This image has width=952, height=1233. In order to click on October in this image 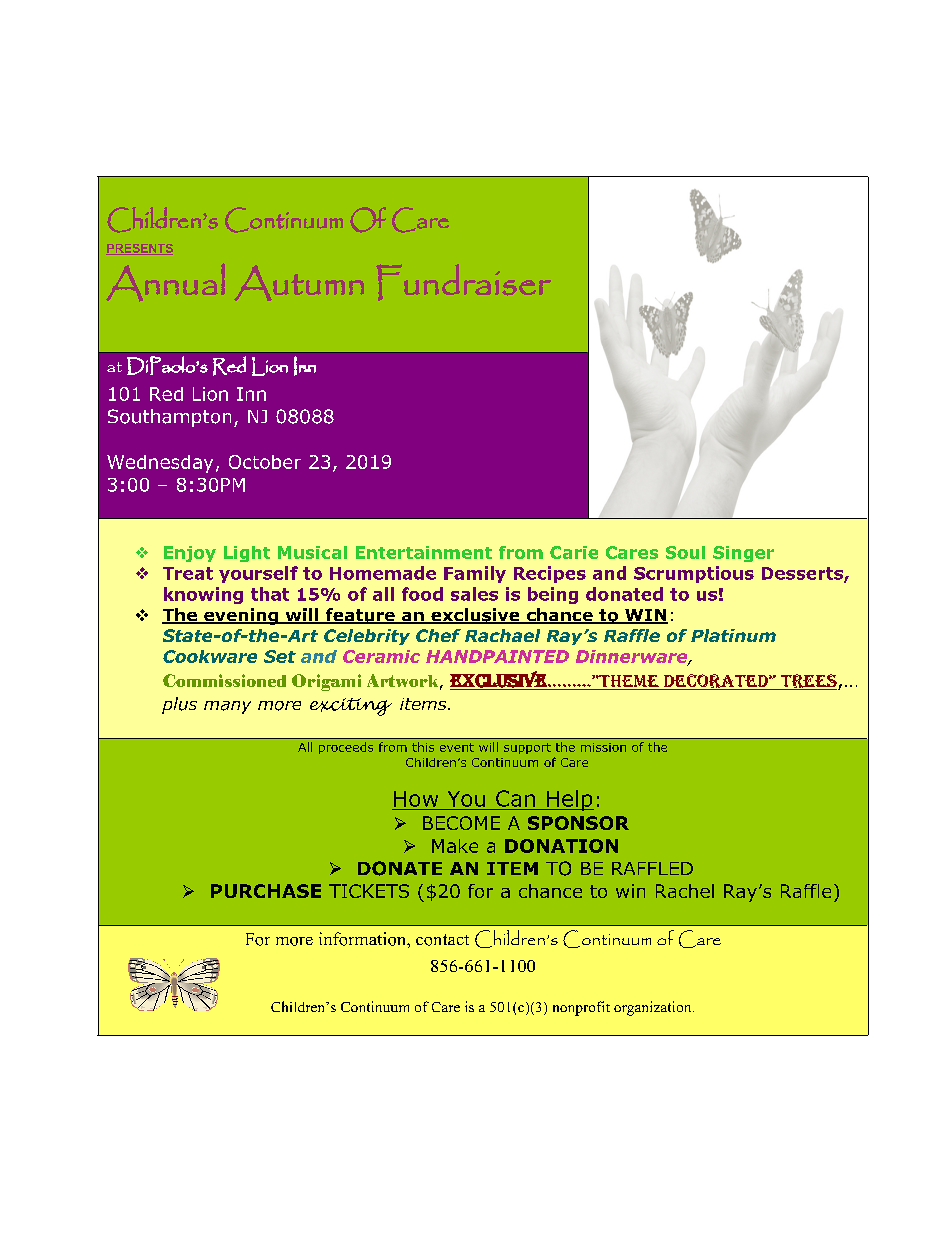, I will do `click(265, 462)`.
